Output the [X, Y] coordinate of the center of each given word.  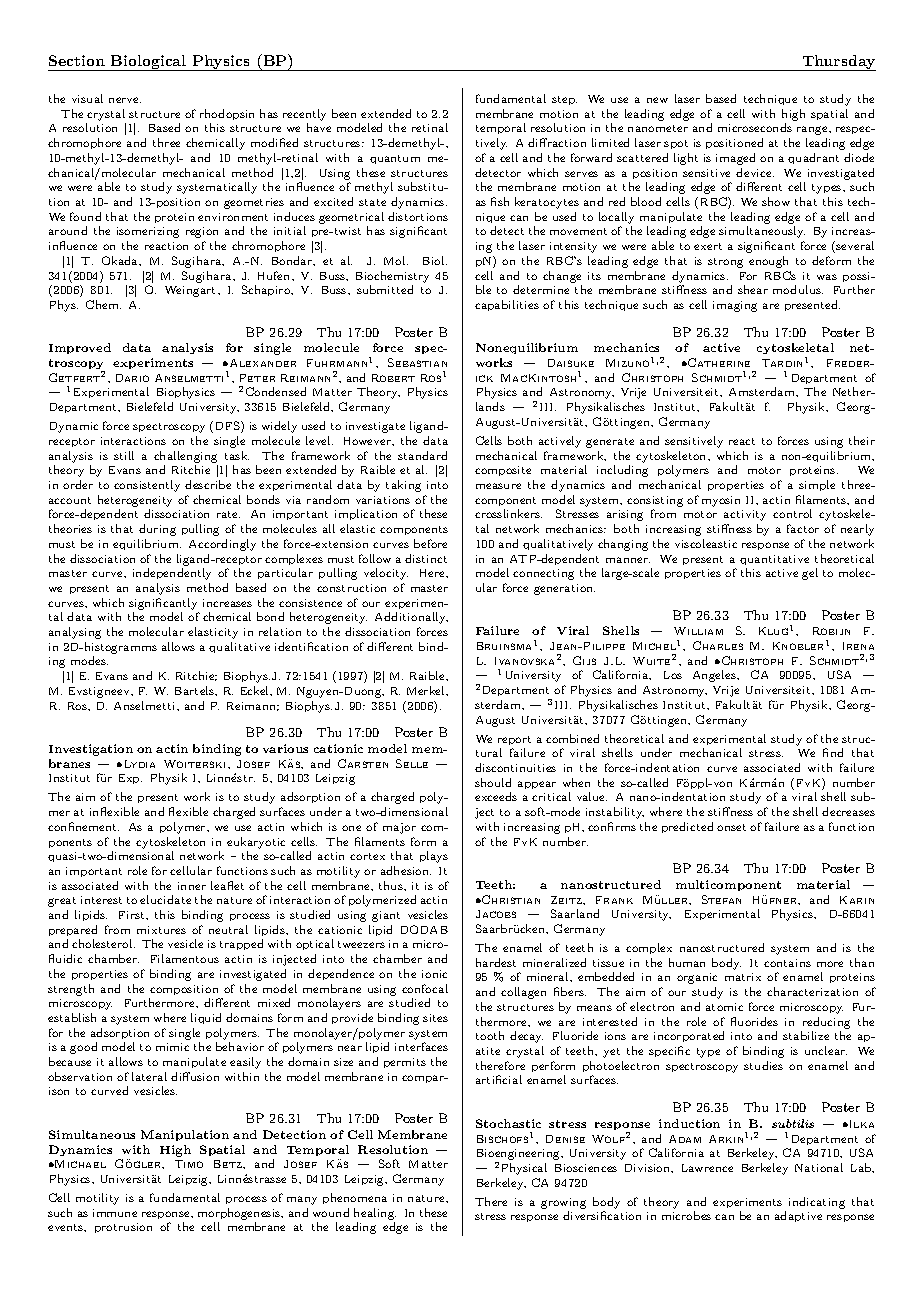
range [813, 130]
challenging [185, 457]
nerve [125, 100]
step [564, 100]
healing [375, 1214]
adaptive [798, 1216]
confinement [83, 826]
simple [817, 485]
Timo [189, 1164]
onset [731, 827]
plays [434, 857]
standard [422, 455]
